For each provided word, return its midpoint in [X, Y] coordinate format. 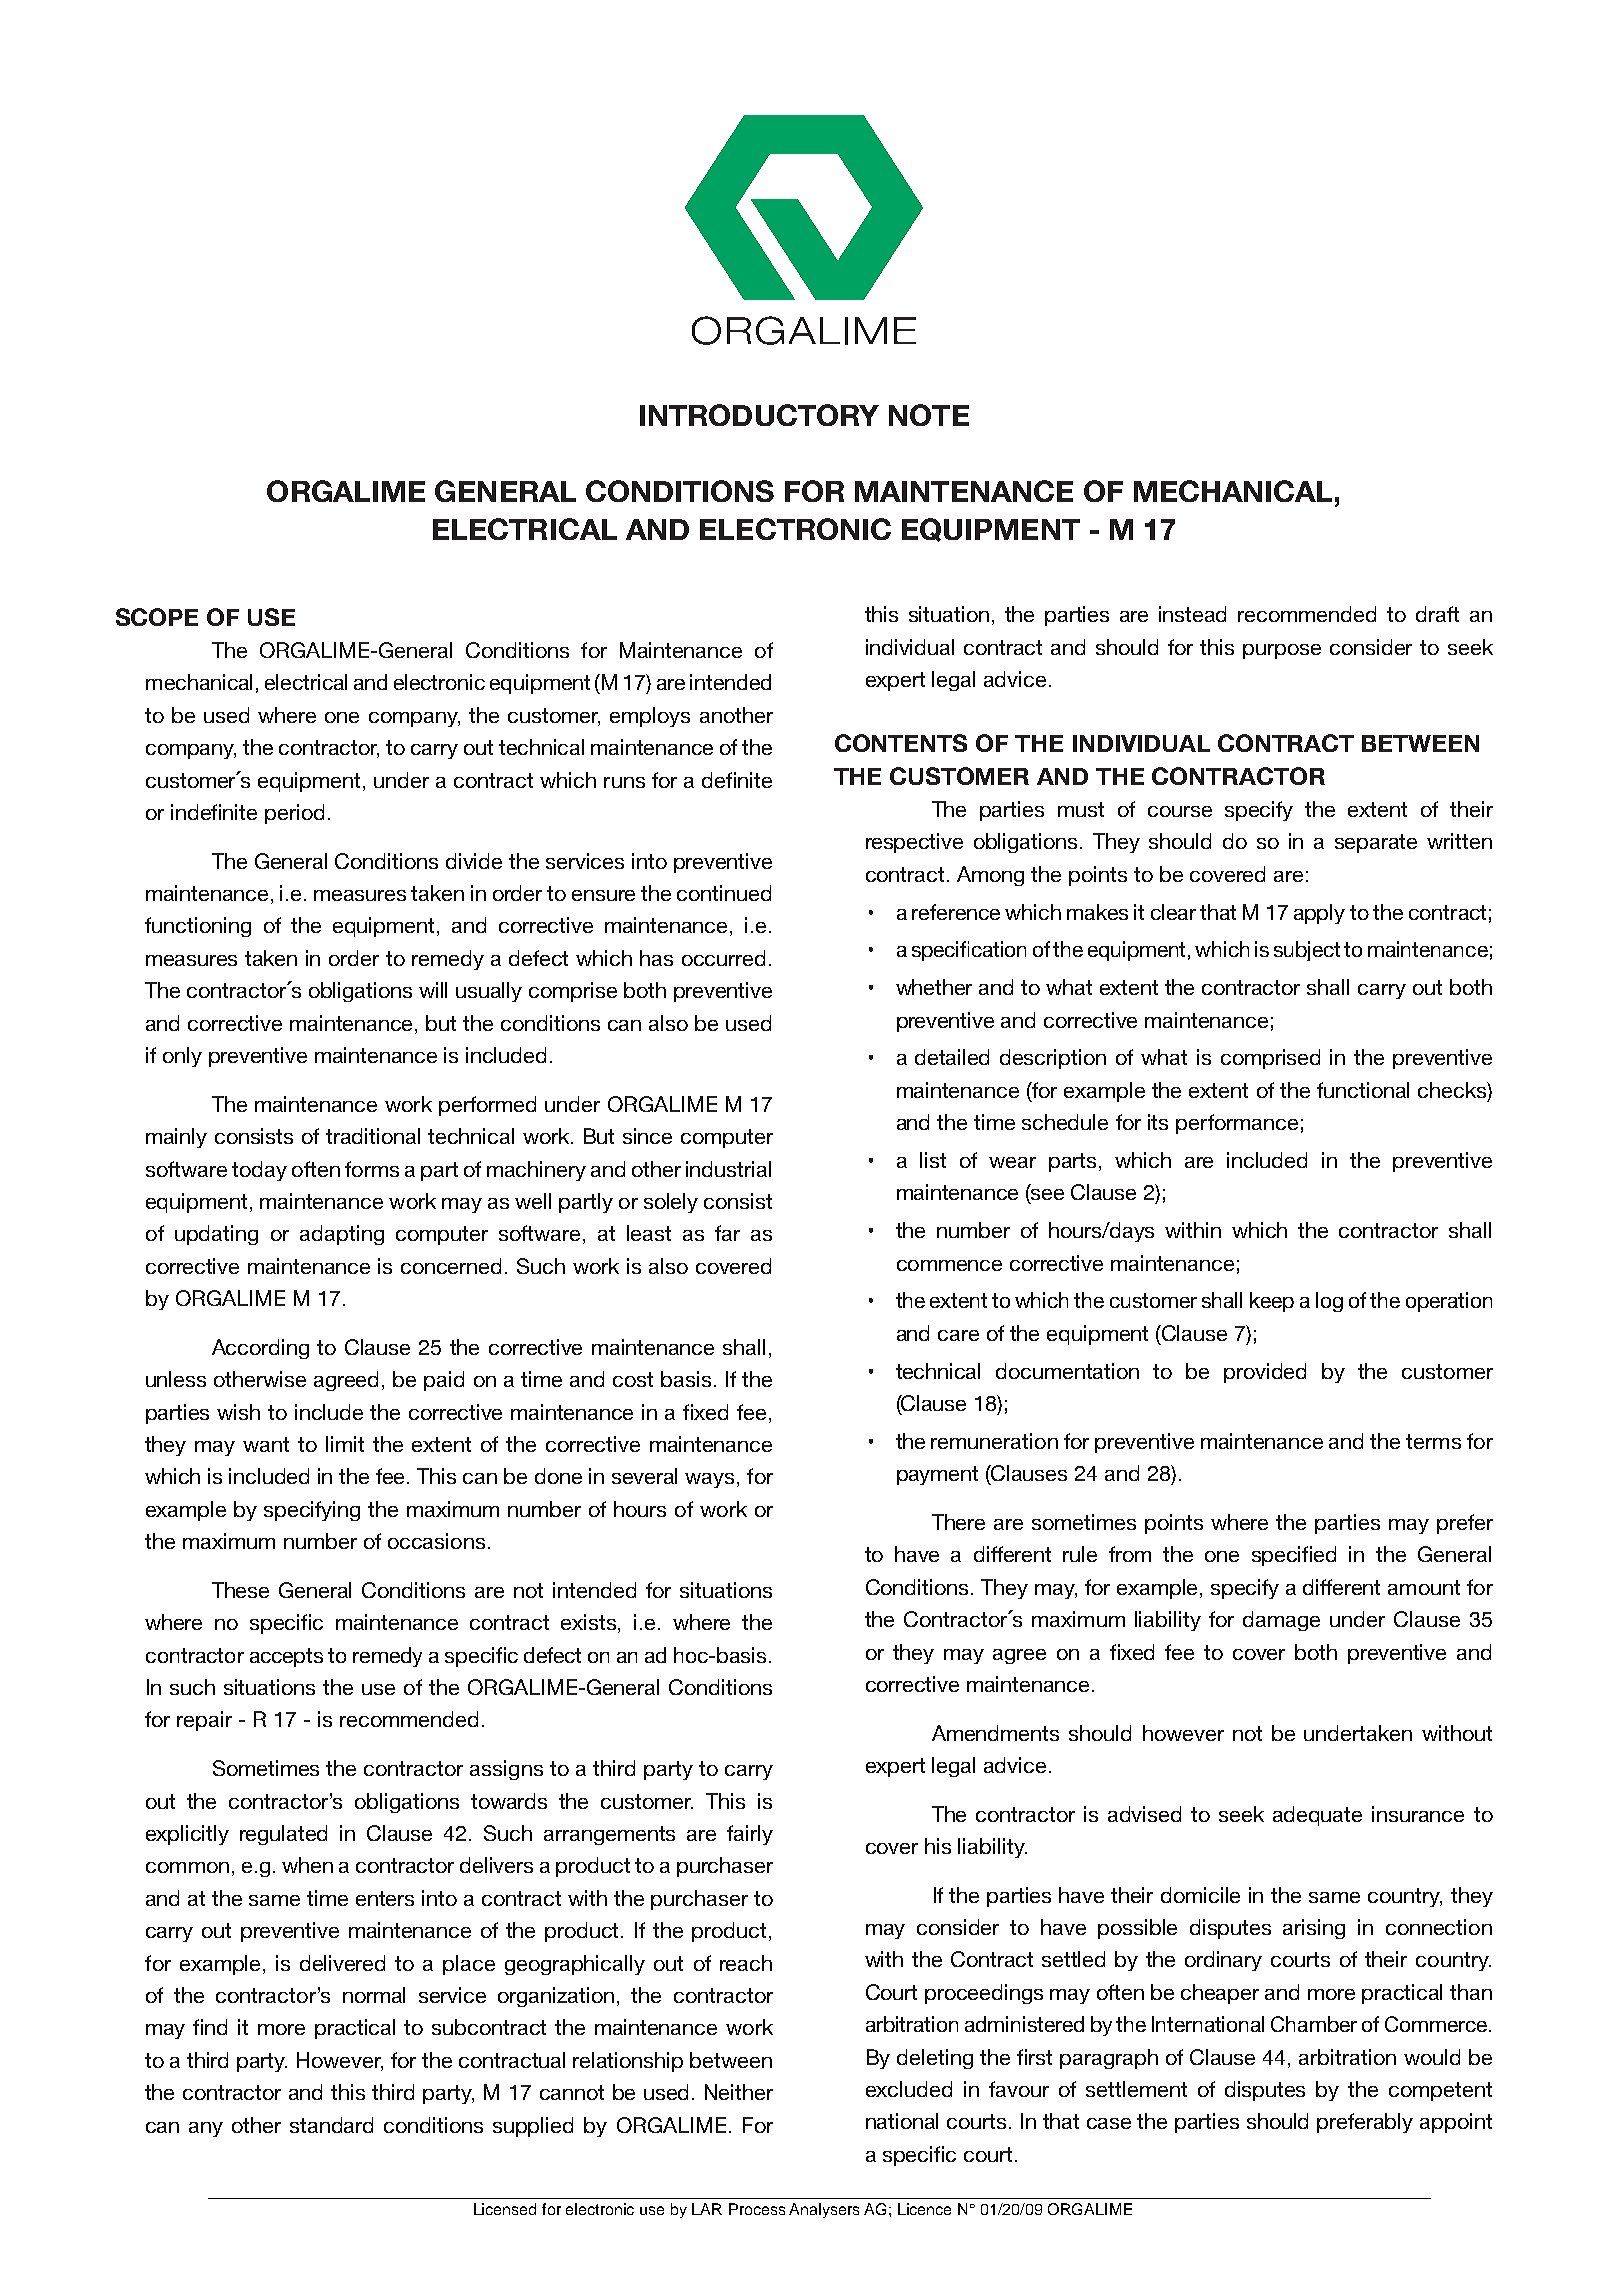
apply [1319, 914]
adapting [342, 1235]
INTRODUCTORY [759, 415]
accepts [286, 1657]
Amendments [995, 1733]
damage [1281, 1621]
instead [1192, 614]
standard [331, 2125]
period [294, 814]
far [727, 1233]
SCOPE [157, 617]
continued [724, 893]
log [1329, 1302]
